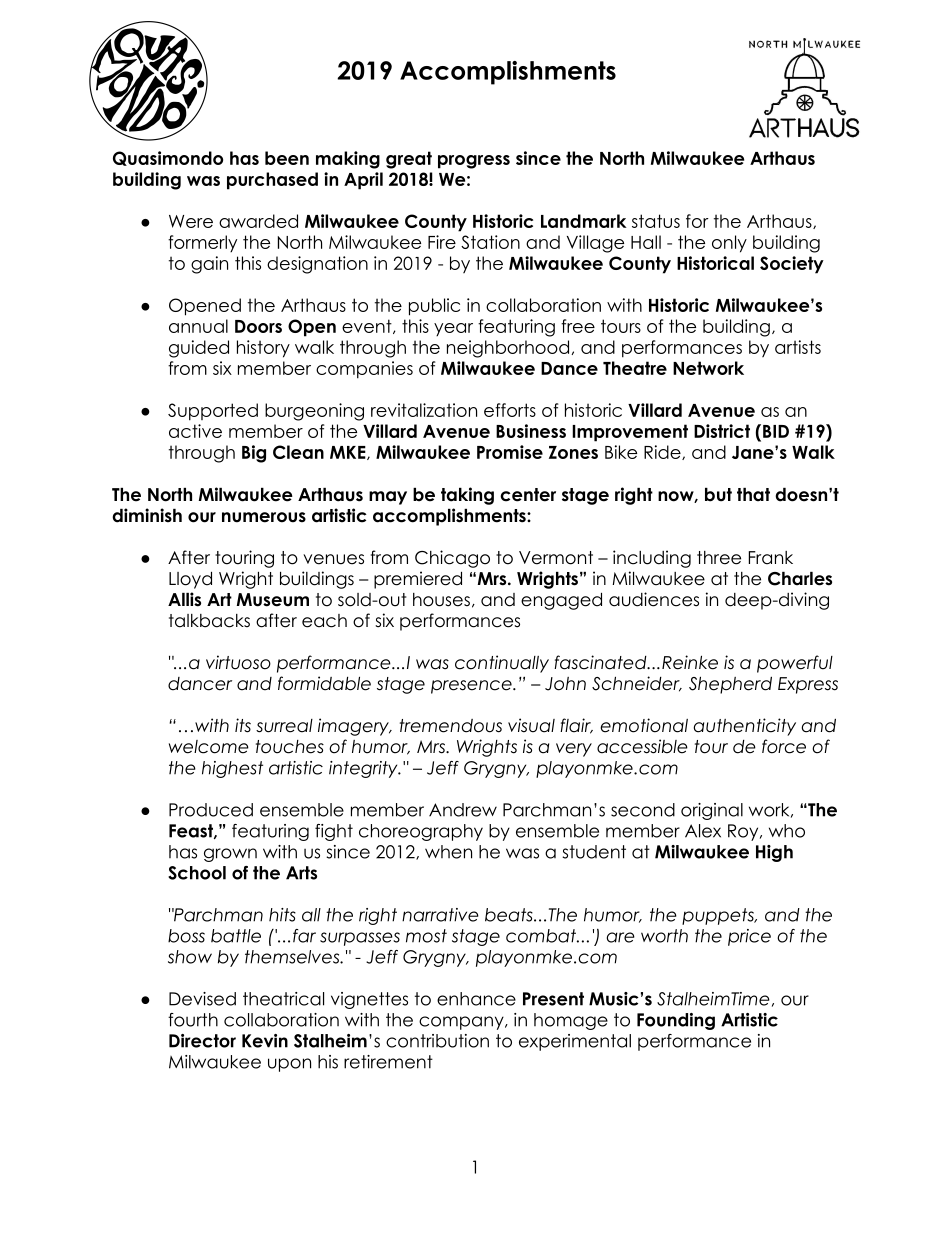 Image resolution: width=952 pixels, height=1233 pixels. What do you see at coordinates (202, 1041) in the image?
I see `Director` at bounding box center [202, 1041].
